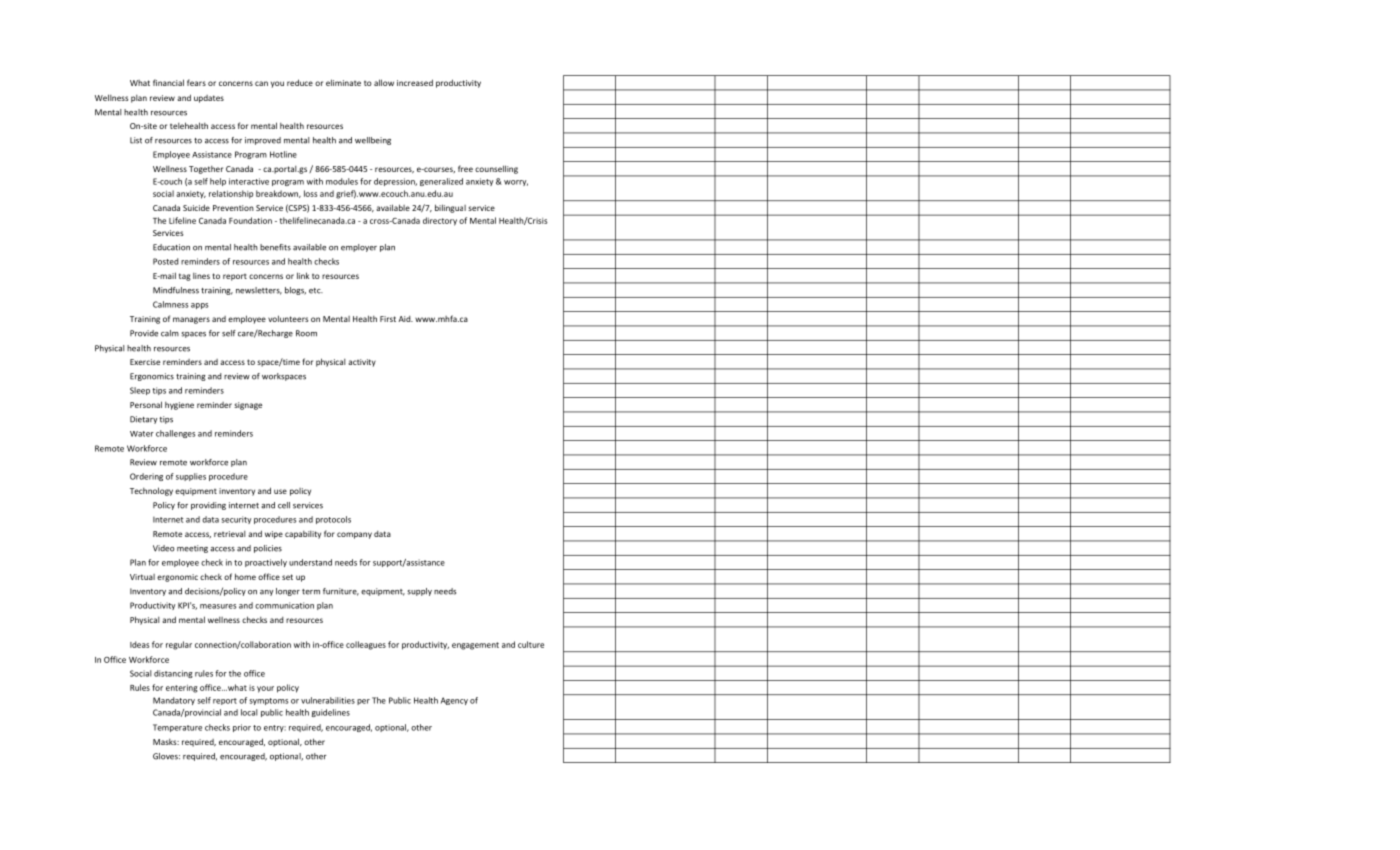 The height and width of the screenshot is (850, 1400). What do you see at coordinates (328, 700) in the screenshot?
I see `vulnerabilities` at bounding box center [328, 700].
